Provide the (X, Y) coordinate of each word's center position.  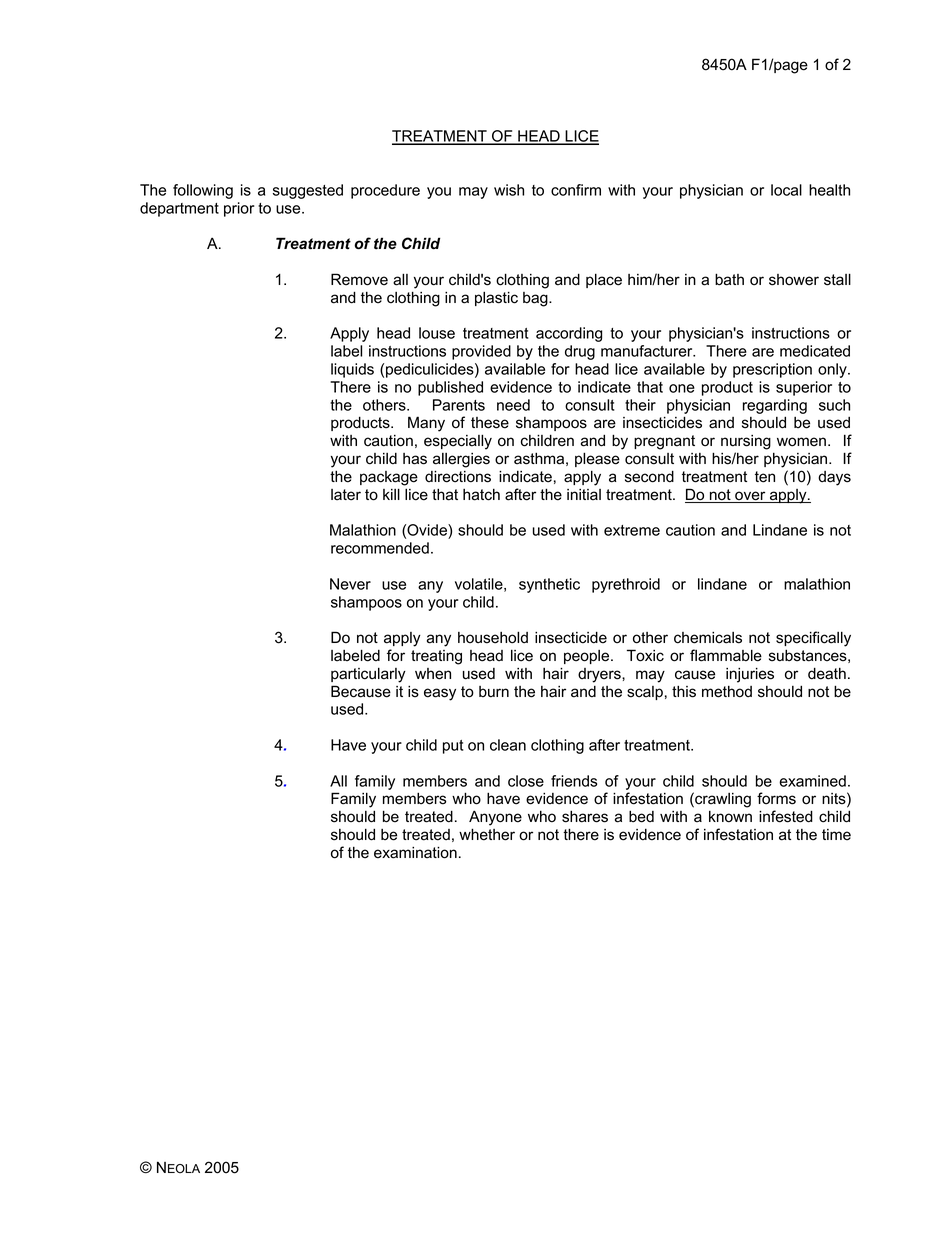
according (569, 334)
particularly (368, 675)
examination (415, 853)
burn (494, 692)
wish (509, 190)
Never (350, 584)
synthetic (549, 585)
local (786, 190)
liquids (352, 370)
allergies (461, 460)
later (346, 495)
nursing (746, 442)
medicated (815, 351)
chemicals (708, 638)
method (727, 691)
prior (239, 209)
